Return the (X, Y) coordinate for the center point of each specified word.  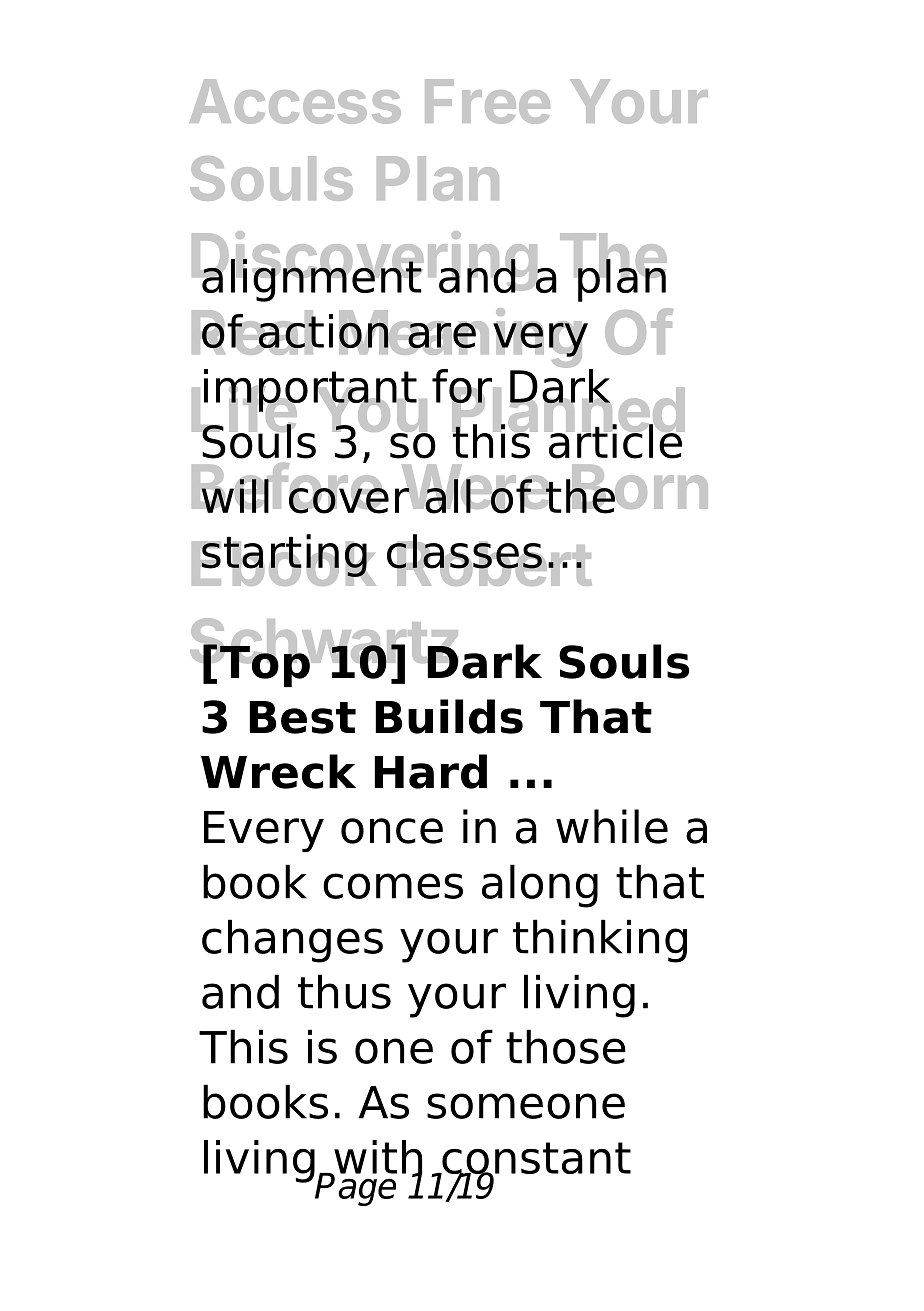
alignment (312, 279)
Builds (449, 716)
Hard (430, 771)
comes (393, 886)
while (612, 826)
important (310, 391)
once (392, 831)
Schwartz (324, 642)
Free (487, 101)
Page (356, 1188)
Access (295, 101)
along (540, 886)
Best (302, 717)
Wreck (278, 771)
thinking (600, 941)
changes (292, 941)
